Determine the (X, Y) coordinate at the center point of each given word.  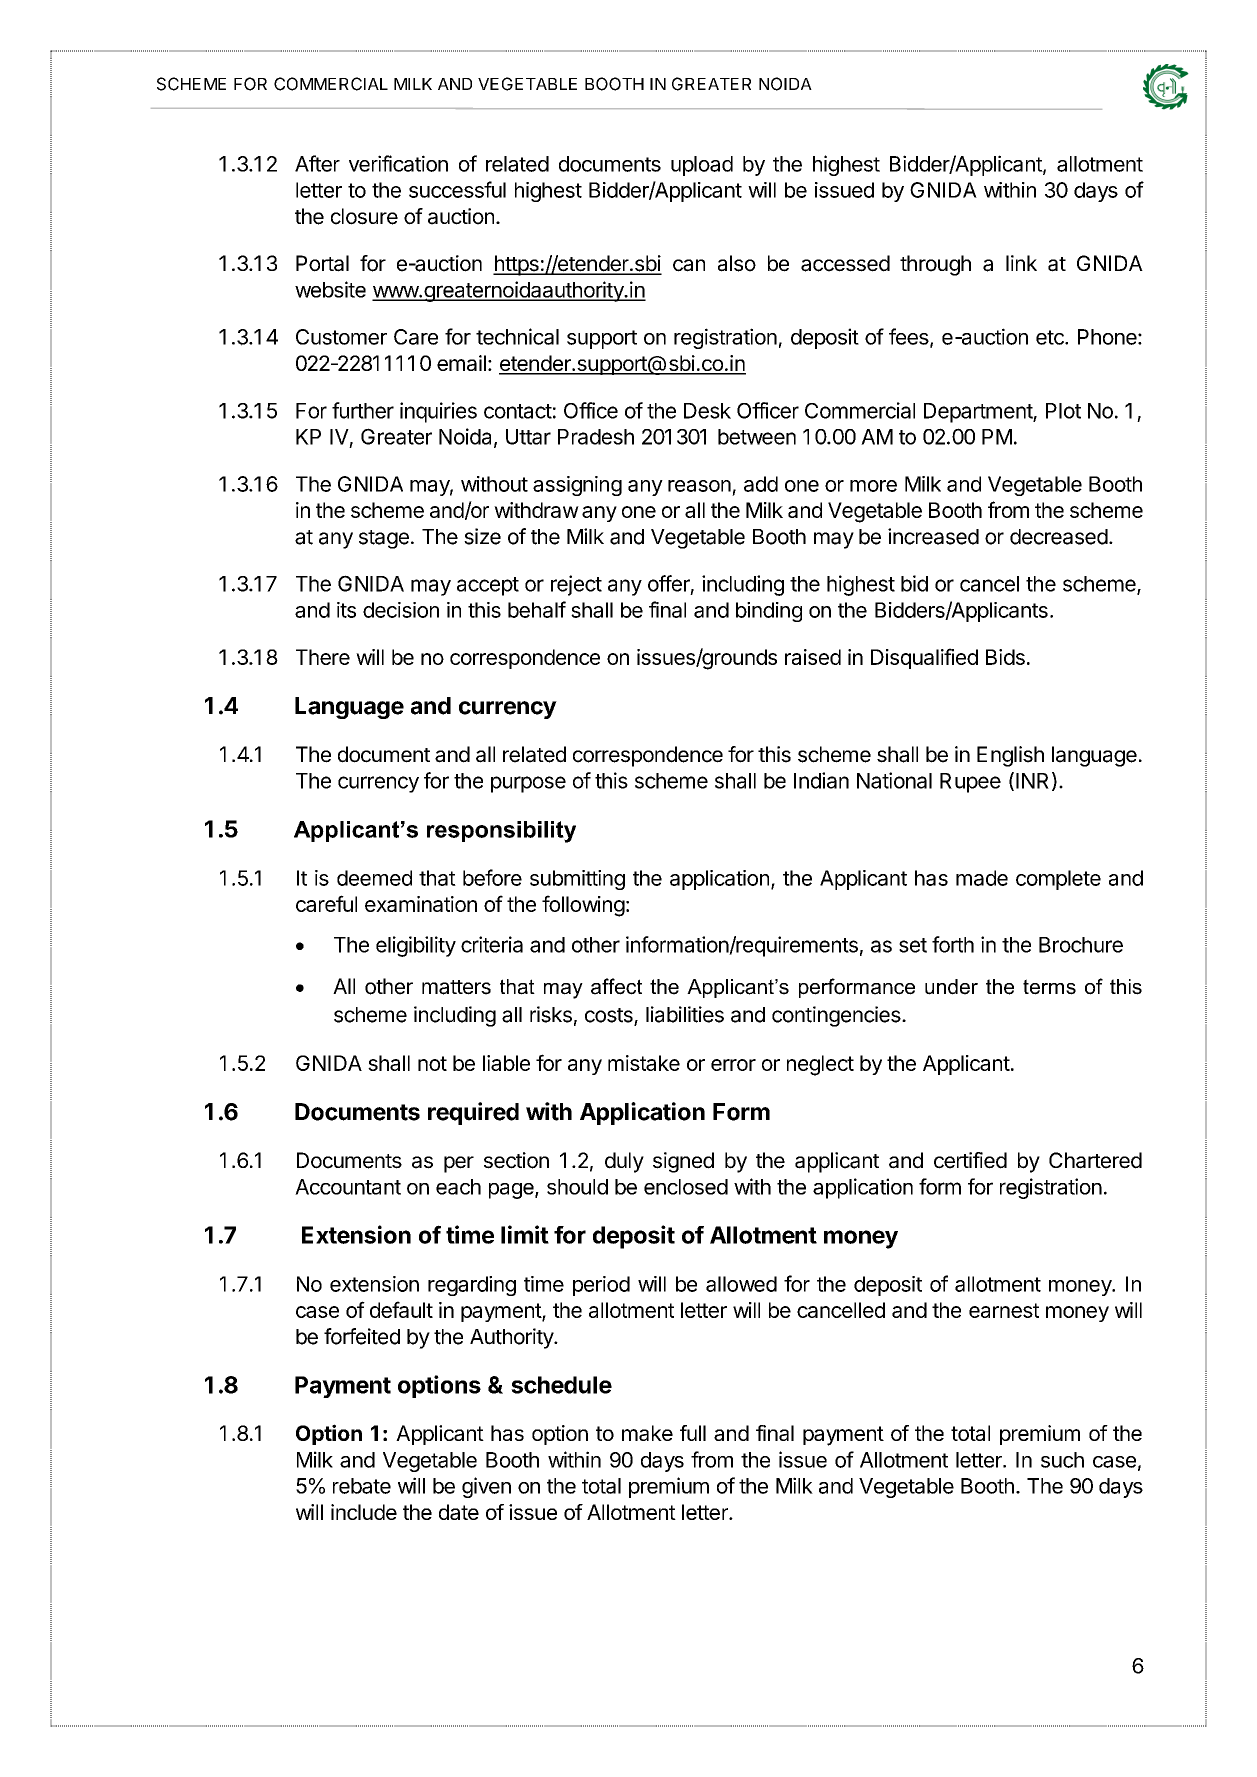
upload (702, 166)
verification (398, 163)
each (458, 1187)
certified (970, 1160)
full (693, 1433)
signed (683, 1162)
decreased (1059, 537)
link (1021, 263)
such (1062, 1460)
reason (699, 486)
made (982, 878)
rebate (362, 1486)
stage (384, 539)
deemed (374, 878)
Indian (821, 780)
